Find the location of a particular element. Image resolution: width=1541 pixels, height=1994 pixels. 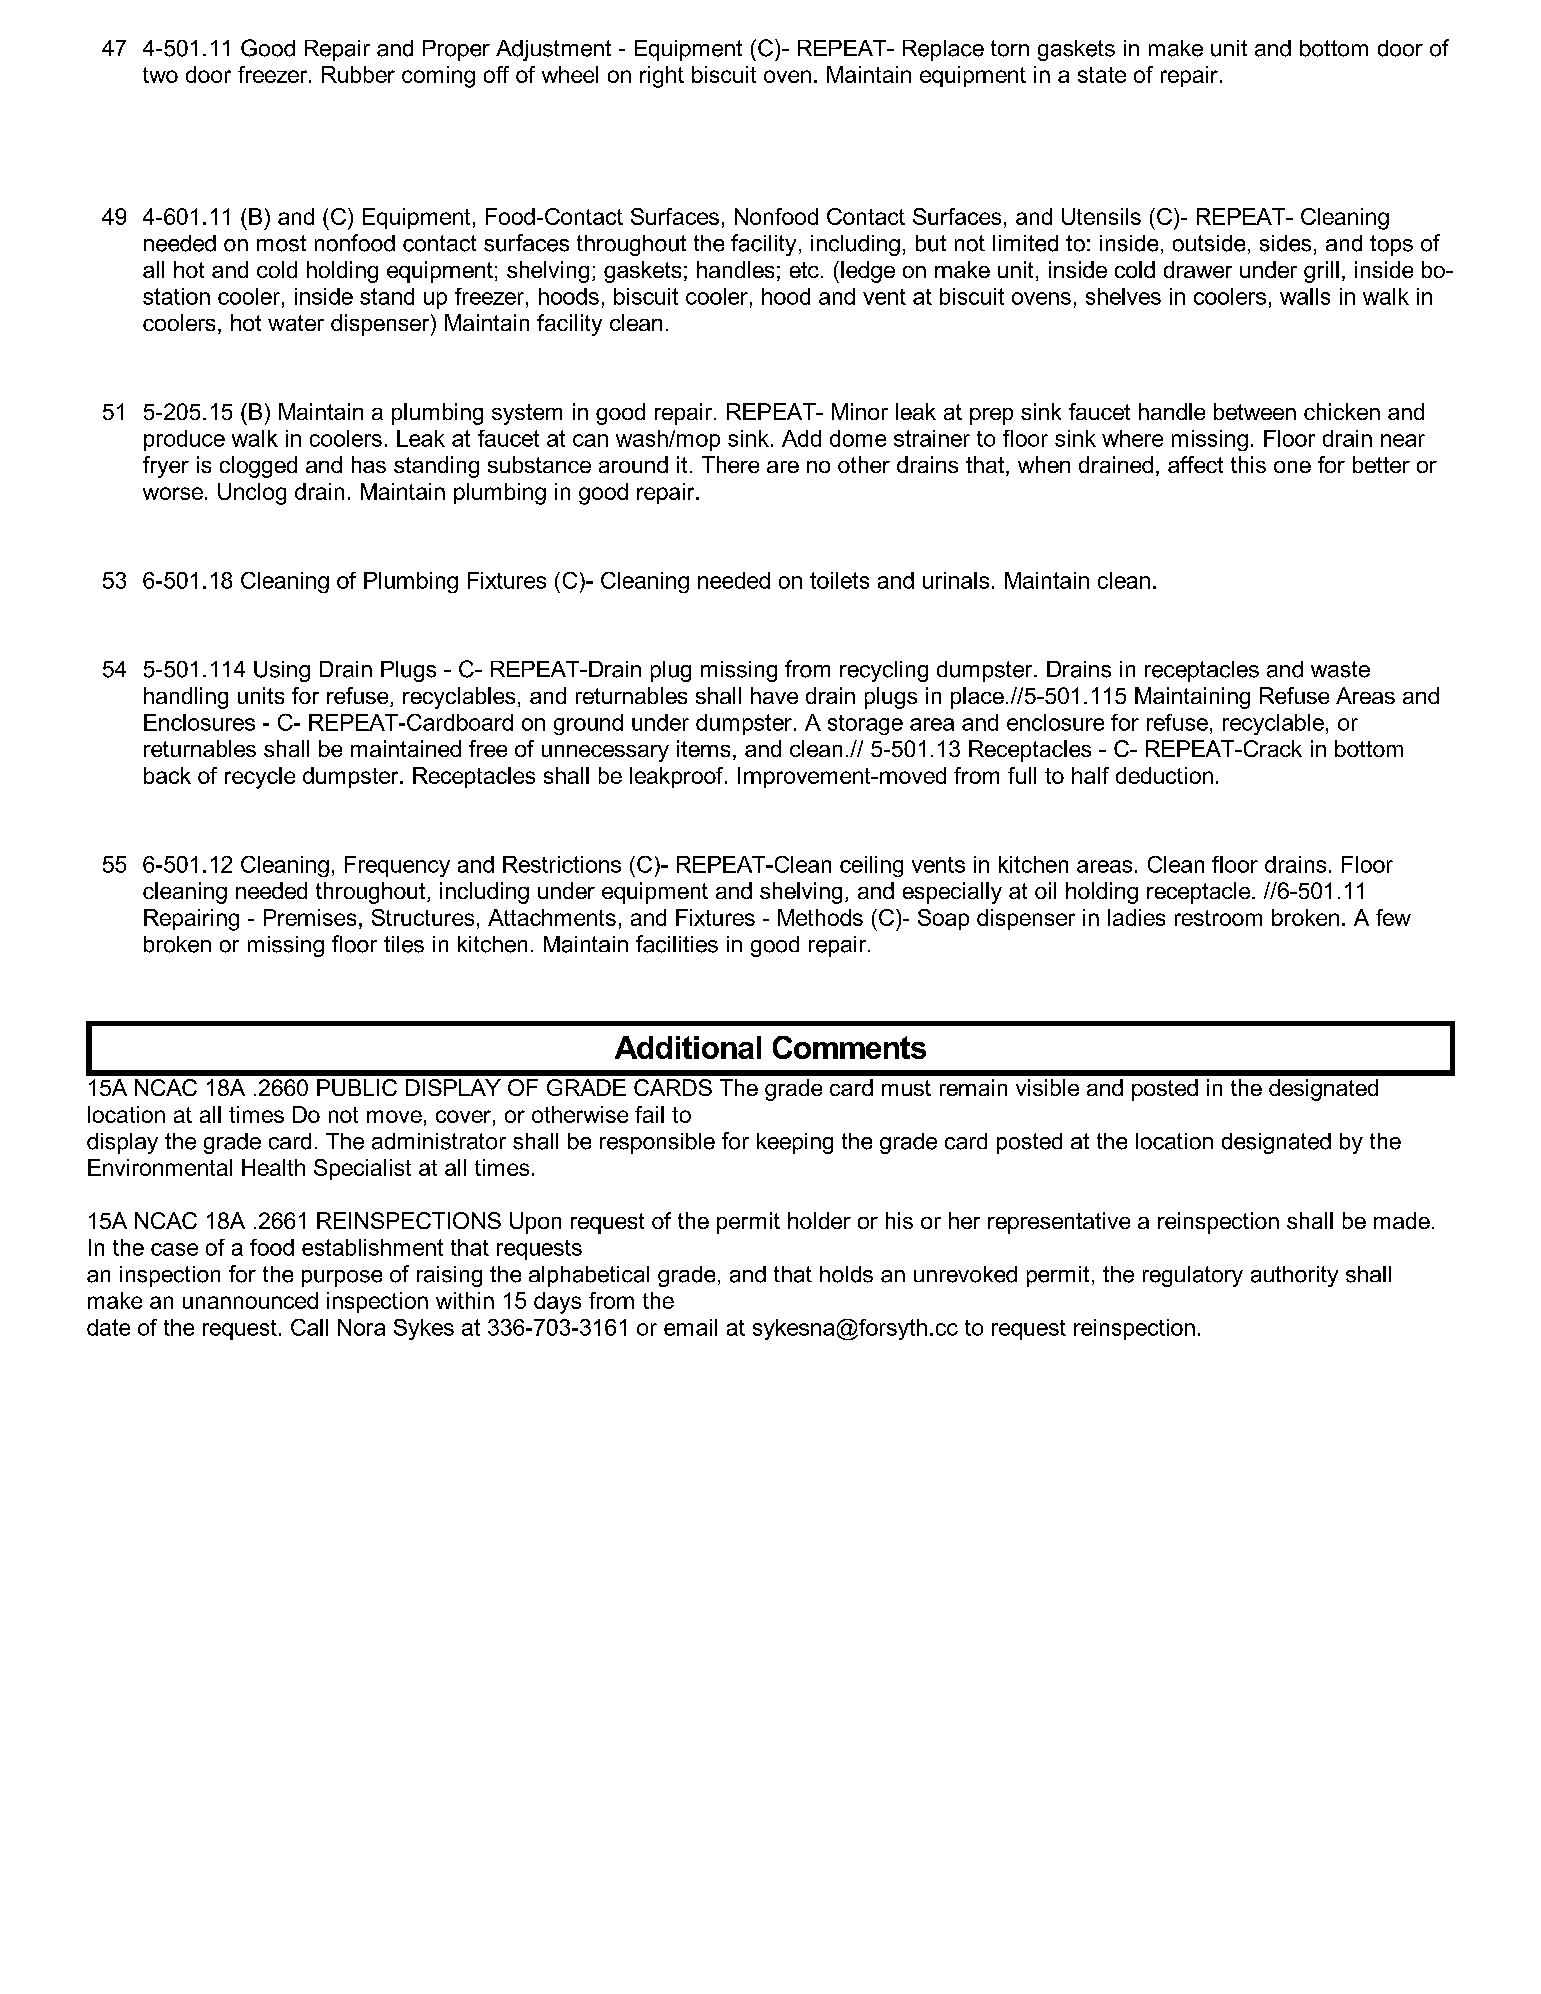

Rubber is located at coordinates (358, 74).
